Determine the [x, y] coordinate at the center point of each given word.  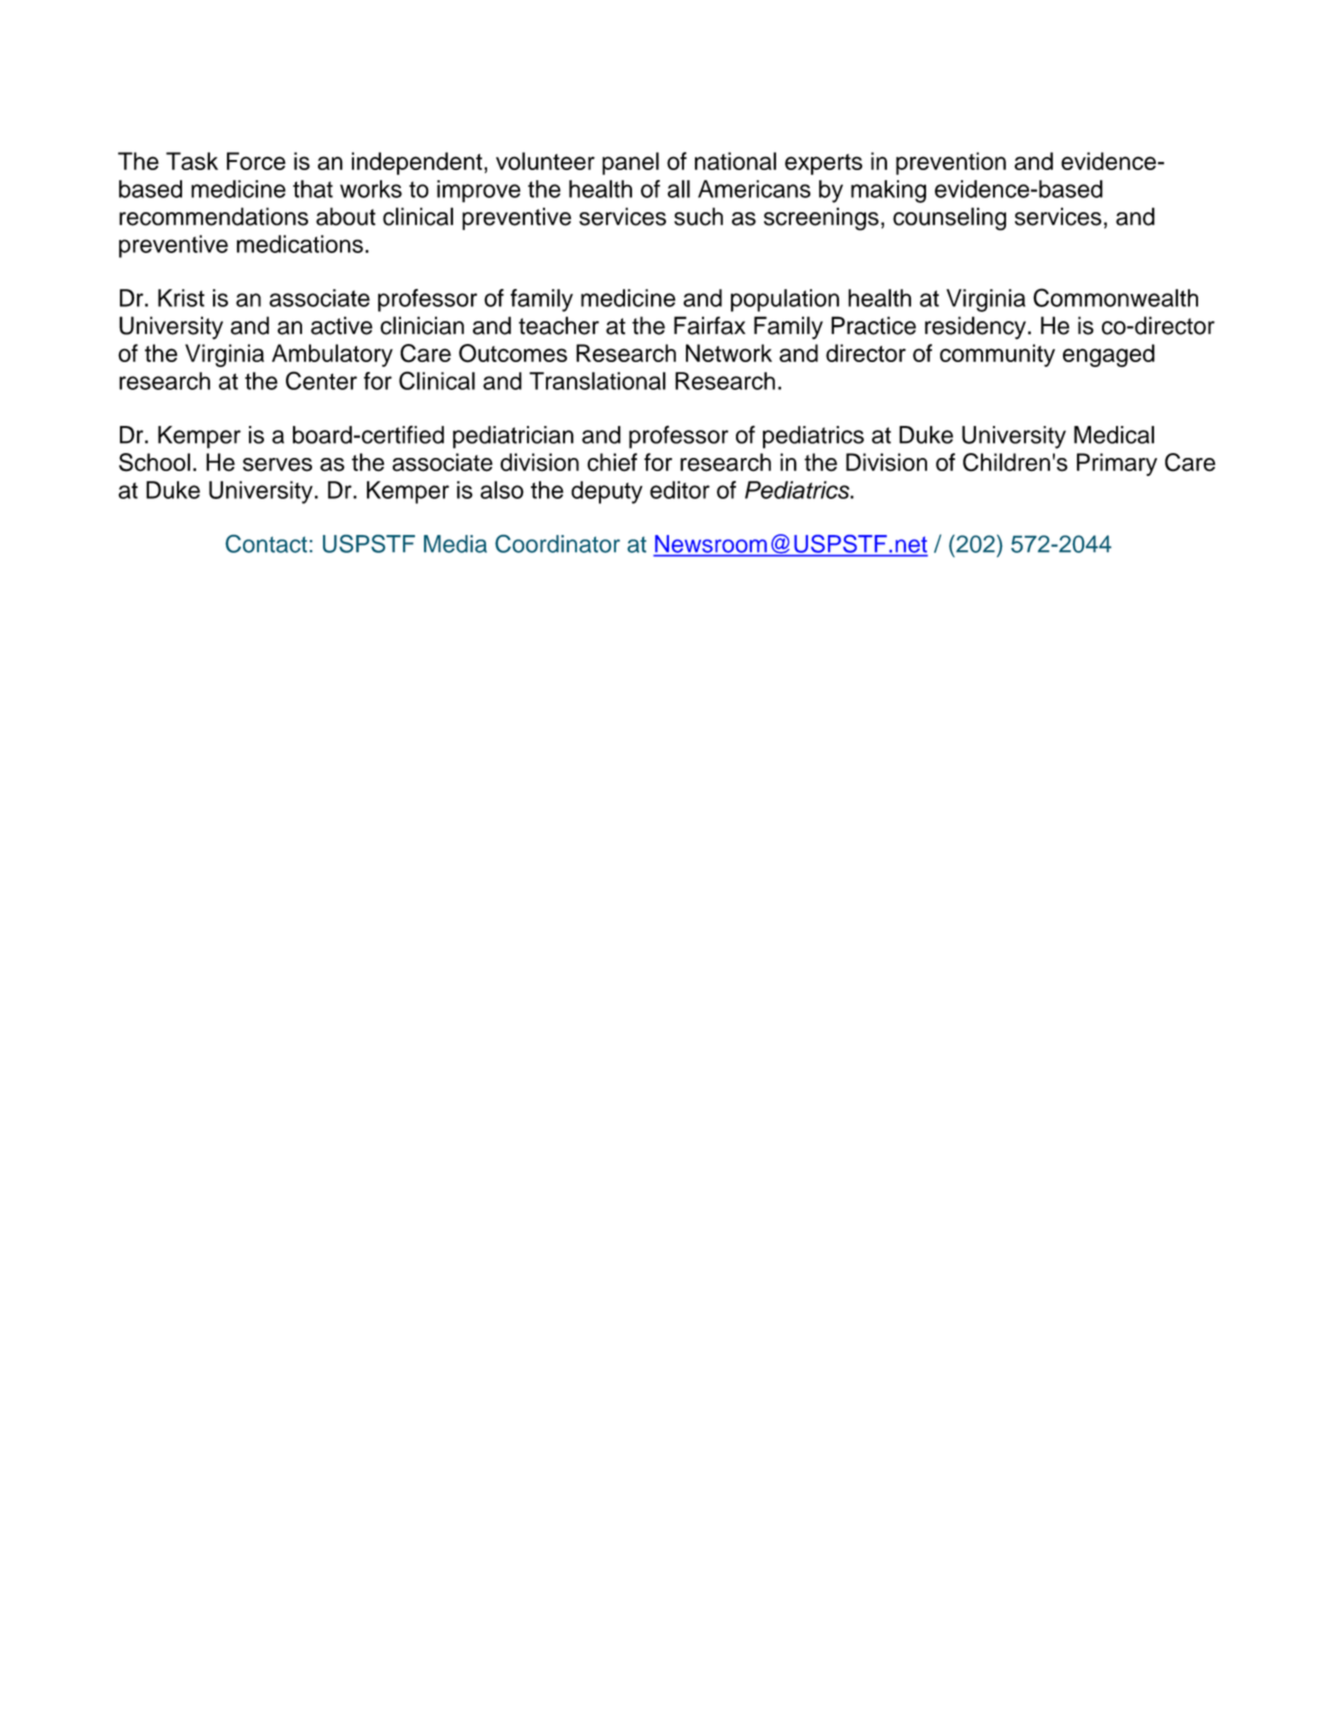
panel [630, 163]
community [997, 355]
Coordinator [557, 544]
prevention [951, 163]
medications [300, 244]
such [698, 216]
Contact [267, 544]
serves [277, 465]
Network [729, 353]
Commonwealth [1115, 297]
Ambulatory [332, 355]
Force [256, 161]
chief [612, 462]
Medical [1114, 435]
